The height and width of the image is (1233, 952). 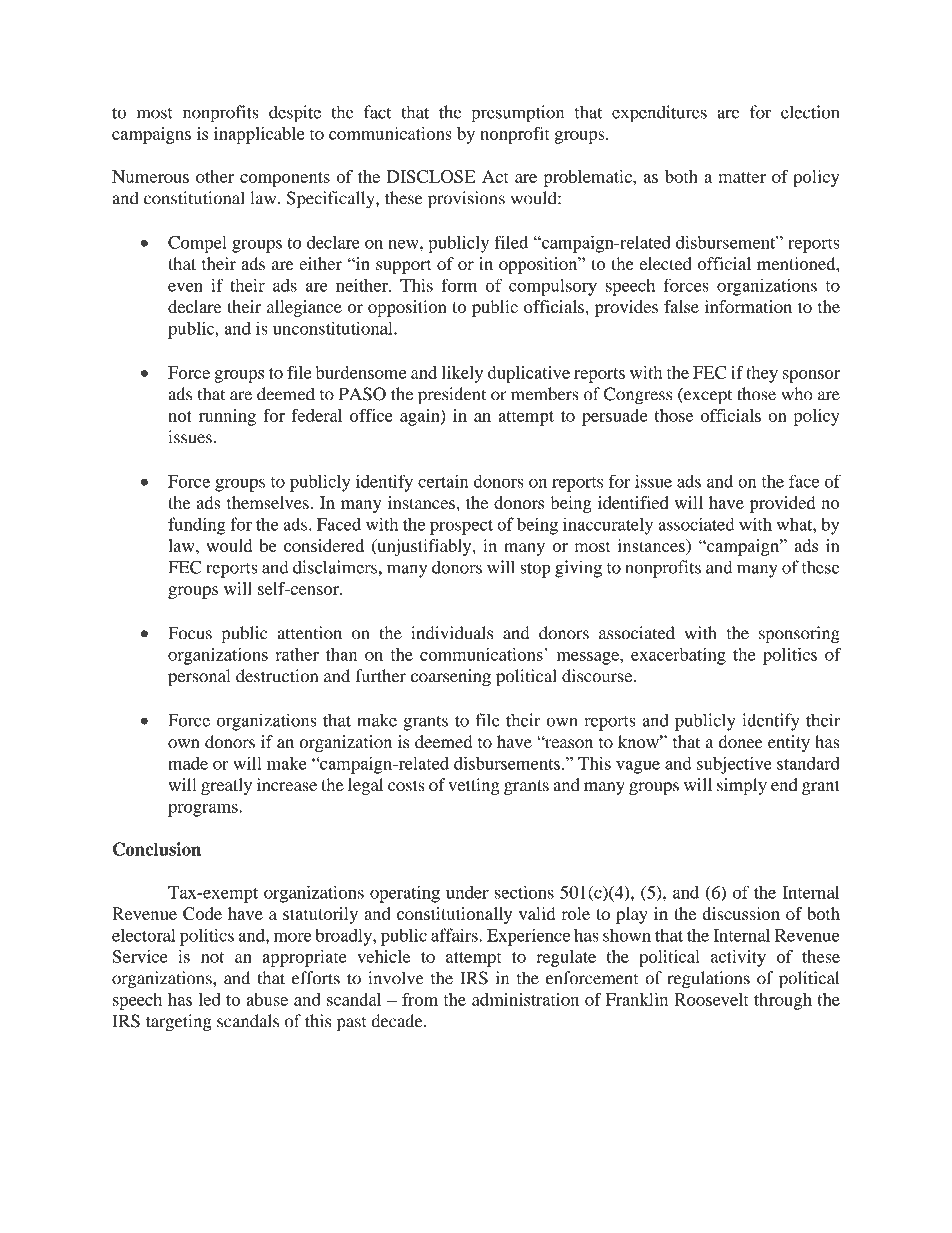 I want to click on Roosevelt, so click(x=711, y=999).
